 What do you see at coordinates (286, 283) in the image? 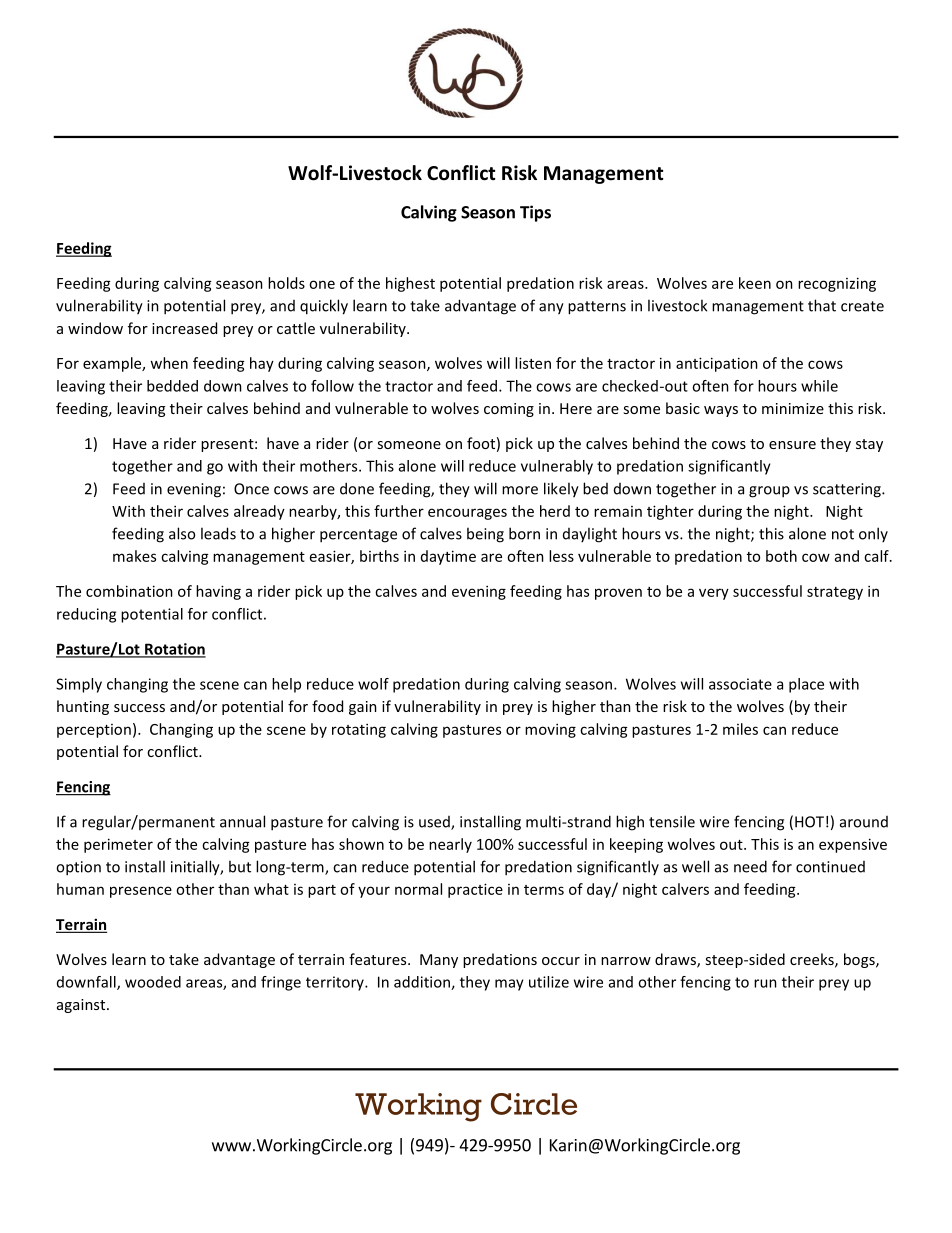
I see `holds` at bounding box center [286, 283].
